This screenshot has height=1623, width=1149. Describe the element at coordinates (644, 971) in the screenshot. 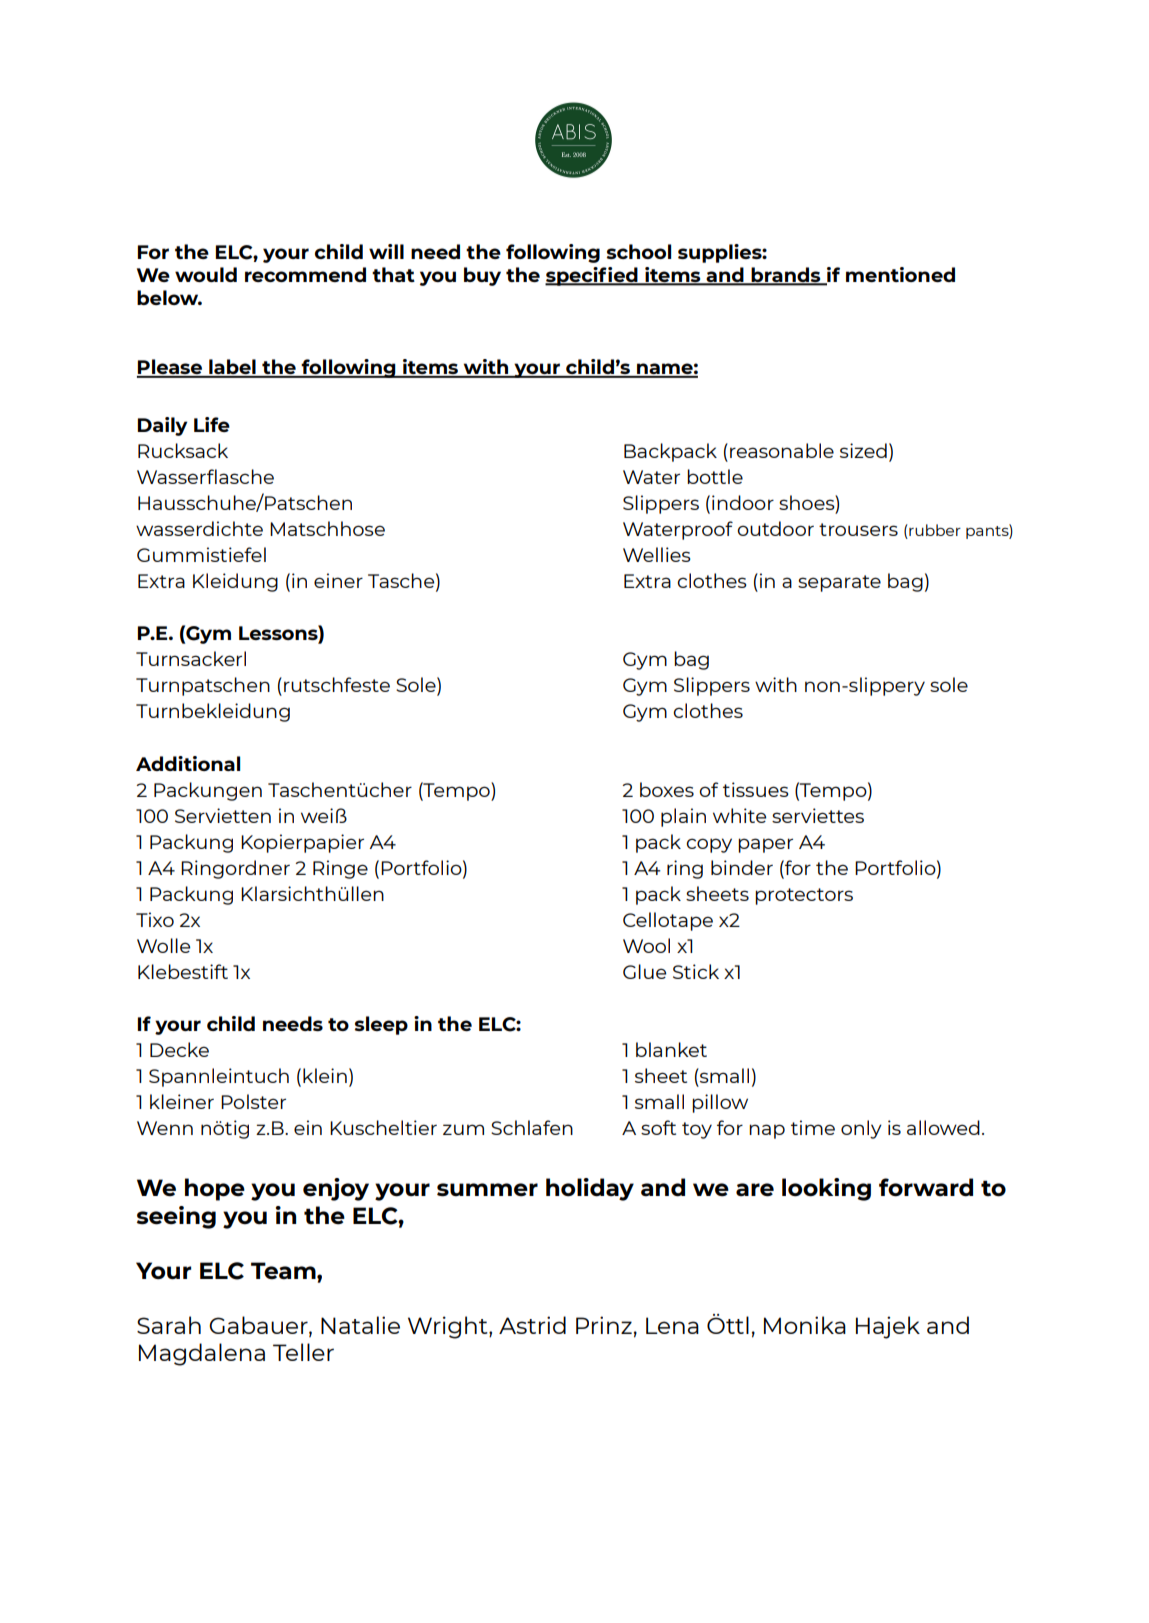

I see `Glue` at that location.
